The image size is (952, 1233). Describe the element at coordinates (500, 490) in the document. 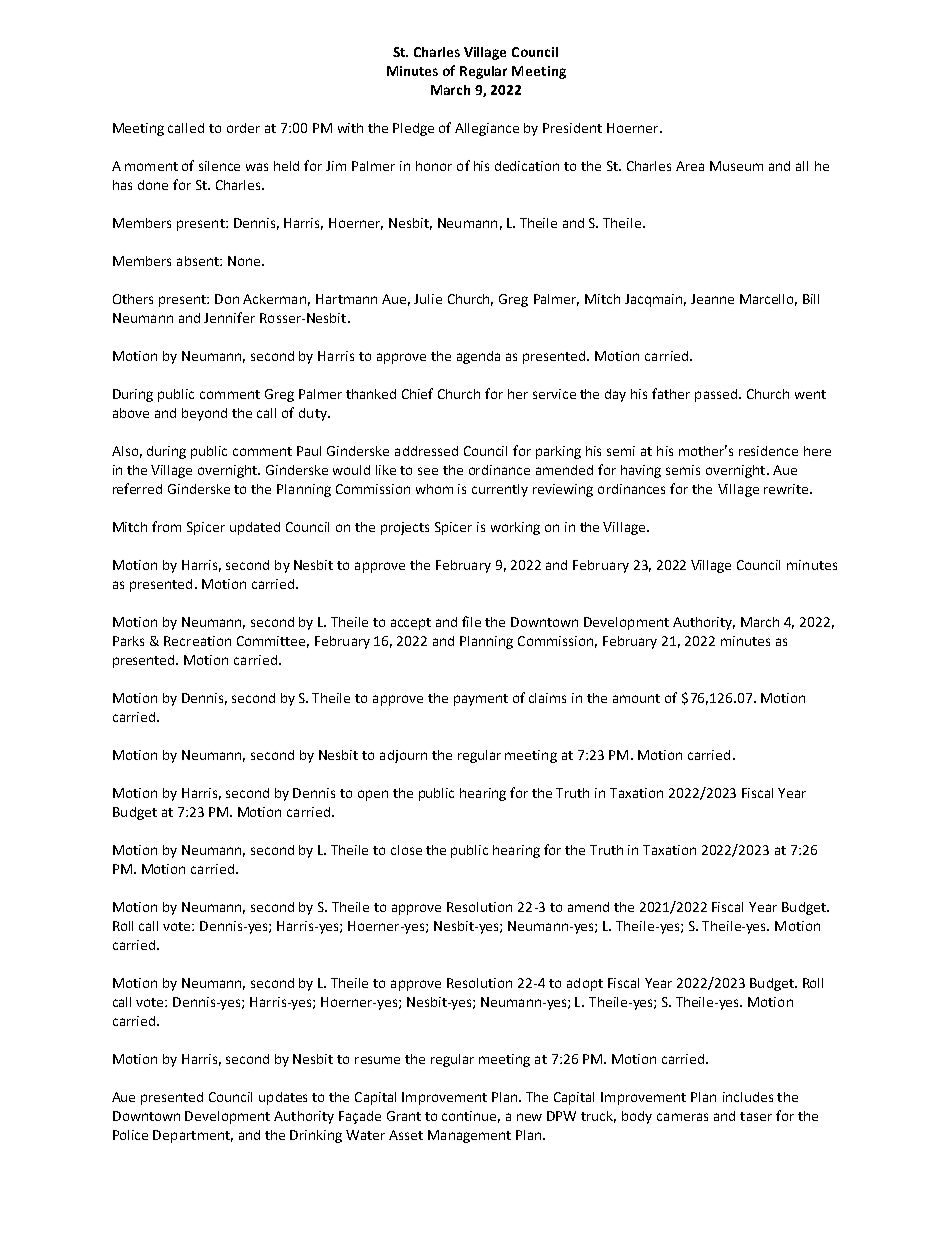

I see `currently` at that location.
